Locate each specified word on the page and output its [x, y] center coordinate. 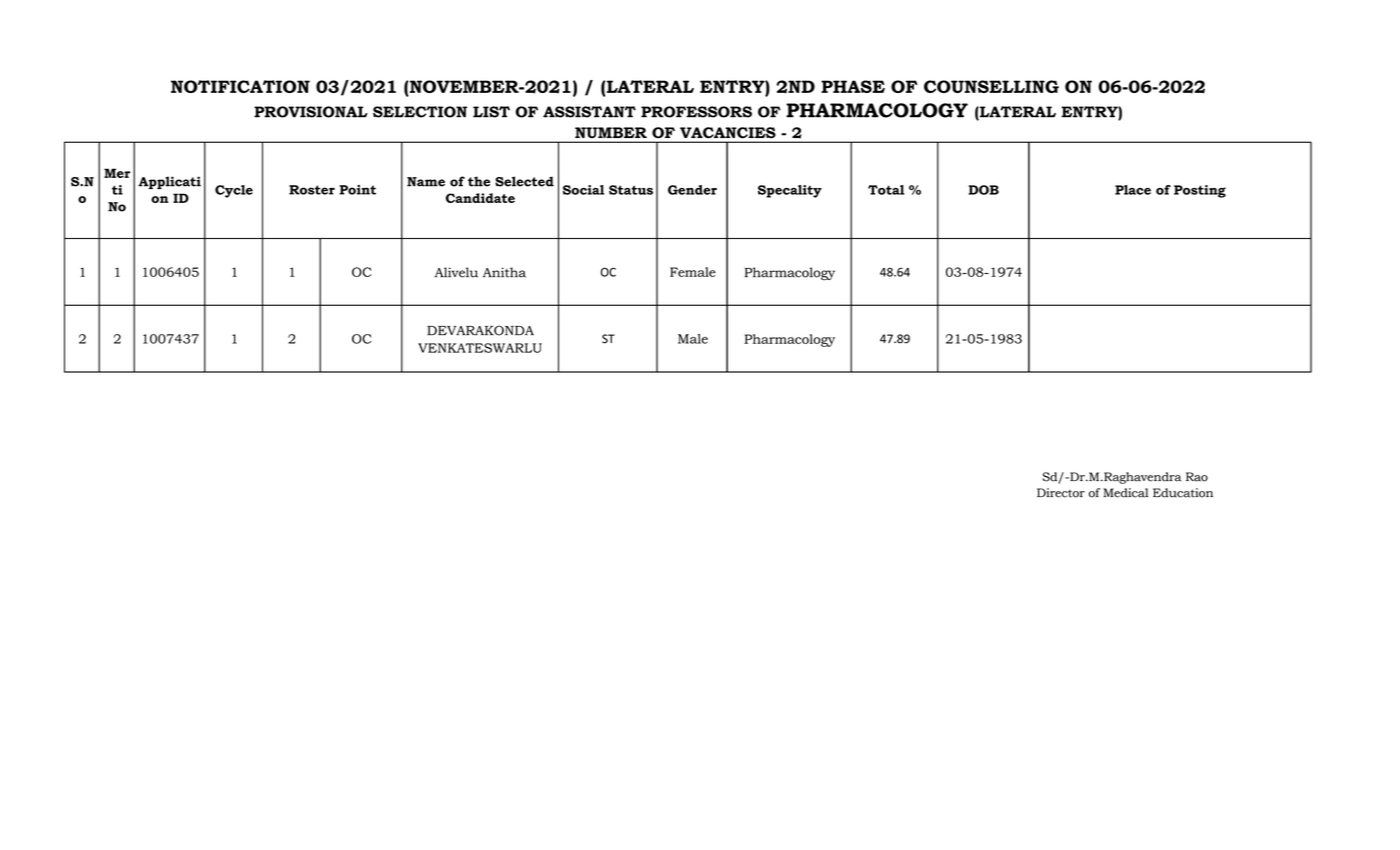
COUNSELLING [991, 86]
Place [1133, 190]
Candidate [480, 198]
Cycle [234, 191]
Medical [1125, 493]
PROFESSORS [696, 112]
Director [1061, 493]
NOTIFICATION [240, 86]
